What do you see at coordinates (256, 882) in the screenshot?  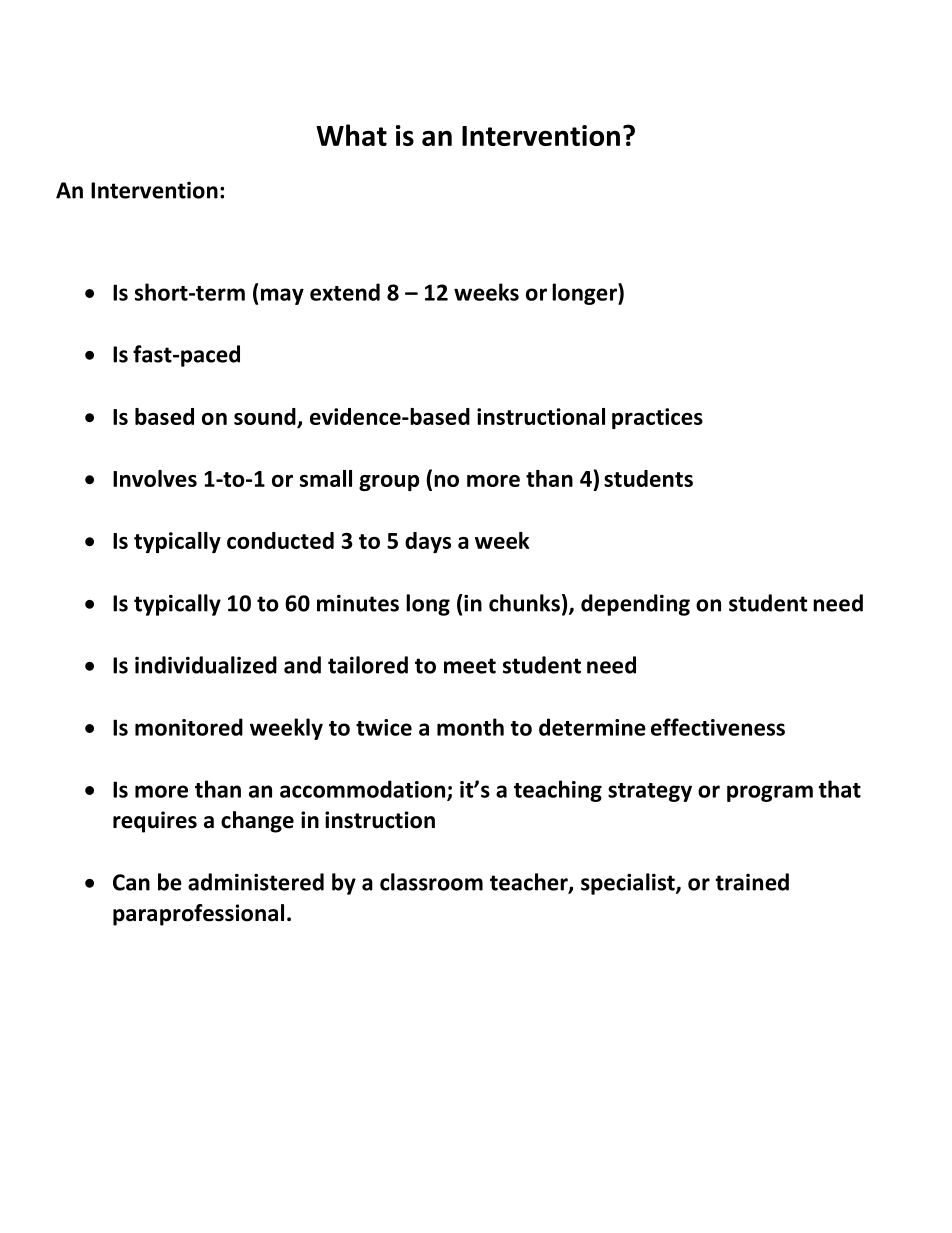 I see `administered` at bounding box center [256, 882].
